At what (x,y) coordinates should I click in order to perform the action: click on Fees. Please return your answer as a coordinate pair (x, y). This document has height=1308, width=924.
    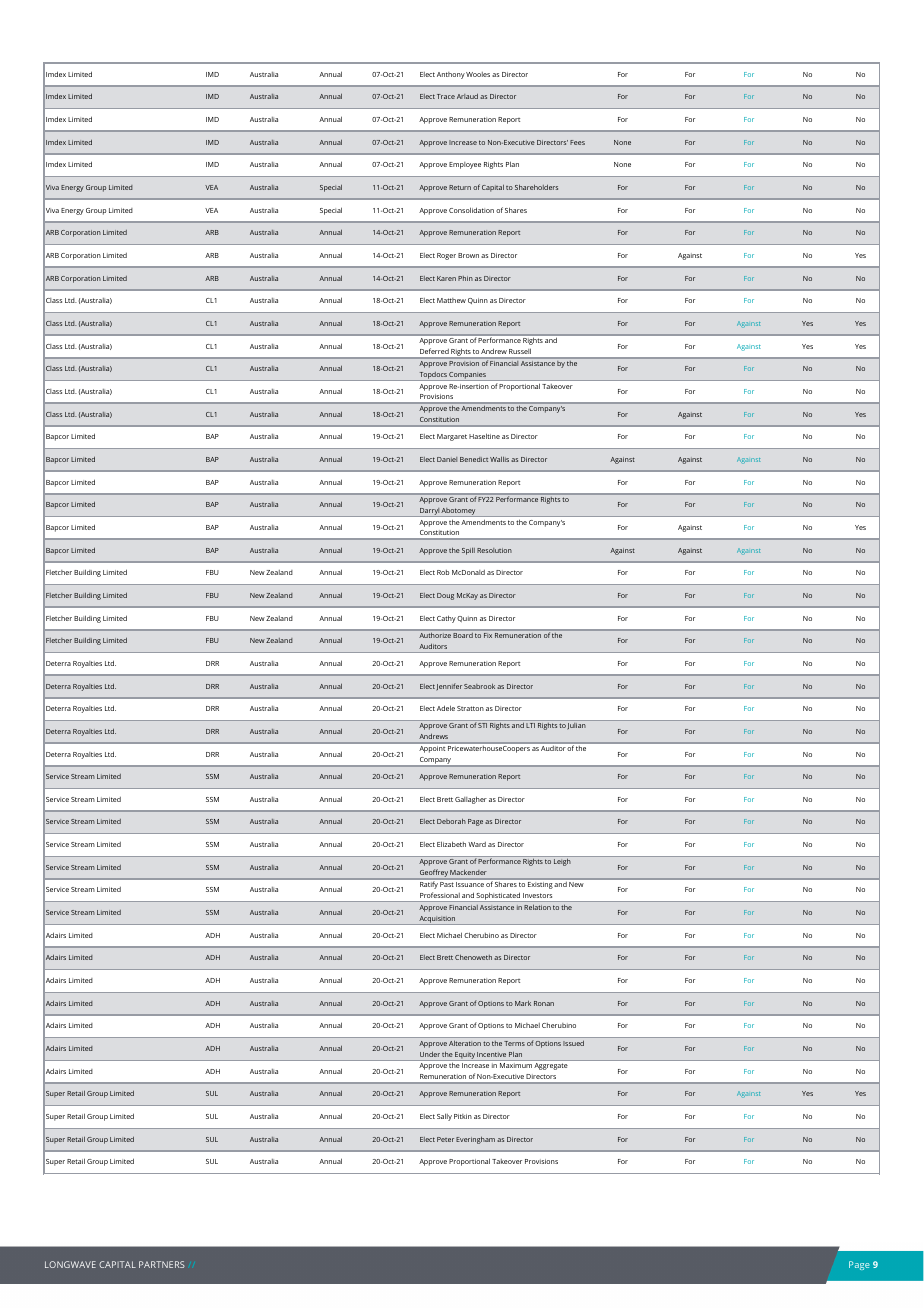
    Looking at the image, I should click on (577, 142).
